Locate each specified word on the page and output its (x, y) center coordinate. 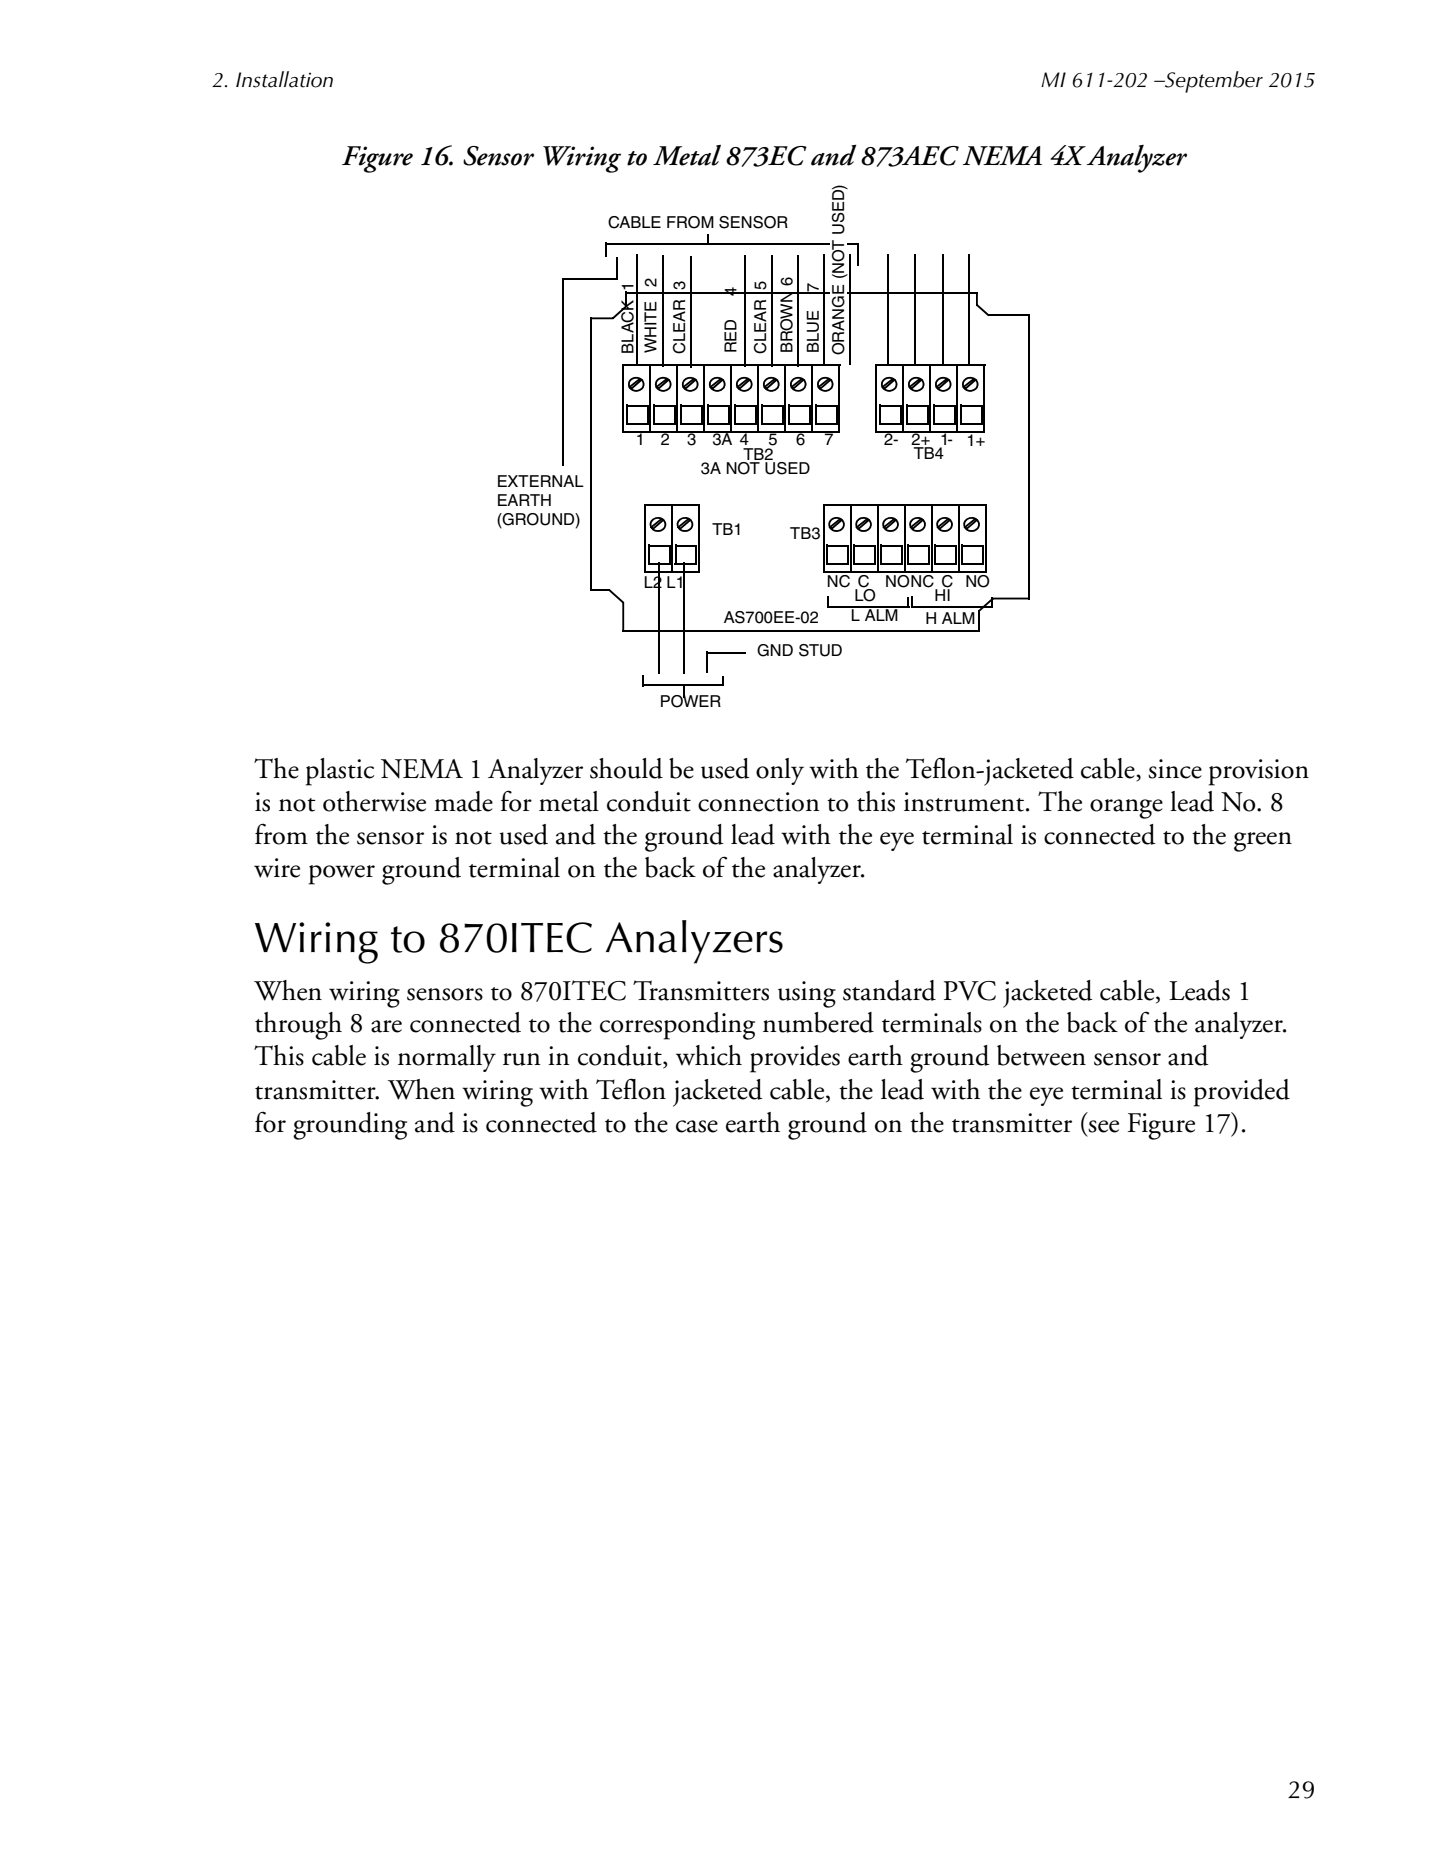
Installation (284, 79)
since (1175, 769)
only (780, 771)
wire (277, 868)
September (1213, 82)
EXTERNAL (541, 481)
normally (447, 1058)
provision (1259, 772)
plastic (340, 772)
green (1263, 842)
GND (775, 650)
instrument (965, 802)
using (807, 994)
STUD (820, 650)
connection (759, 802)
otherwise (374, 801)
